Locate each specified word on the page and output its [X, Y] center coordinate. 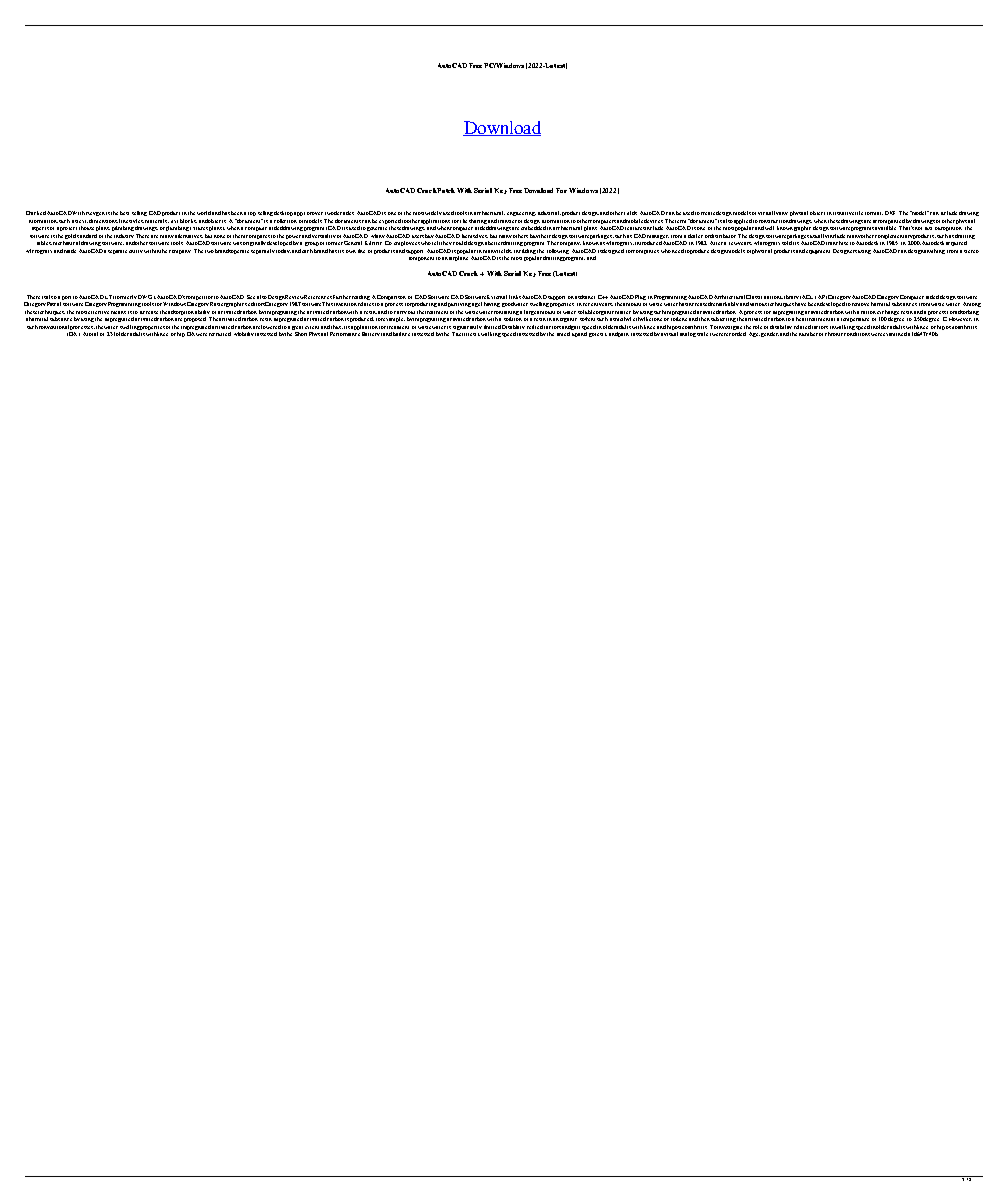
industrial [549, 213]
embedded [533, 228]
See [251, 297]
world [204, 213]
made [70, 251]
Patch [446, 190]
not [918, 228]
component [421, 259]
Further [342, 297]
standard [87, 236]
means [118, 312]
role [757, 327]
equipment [818, 252]
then [704, 319]
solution [513, 319]
